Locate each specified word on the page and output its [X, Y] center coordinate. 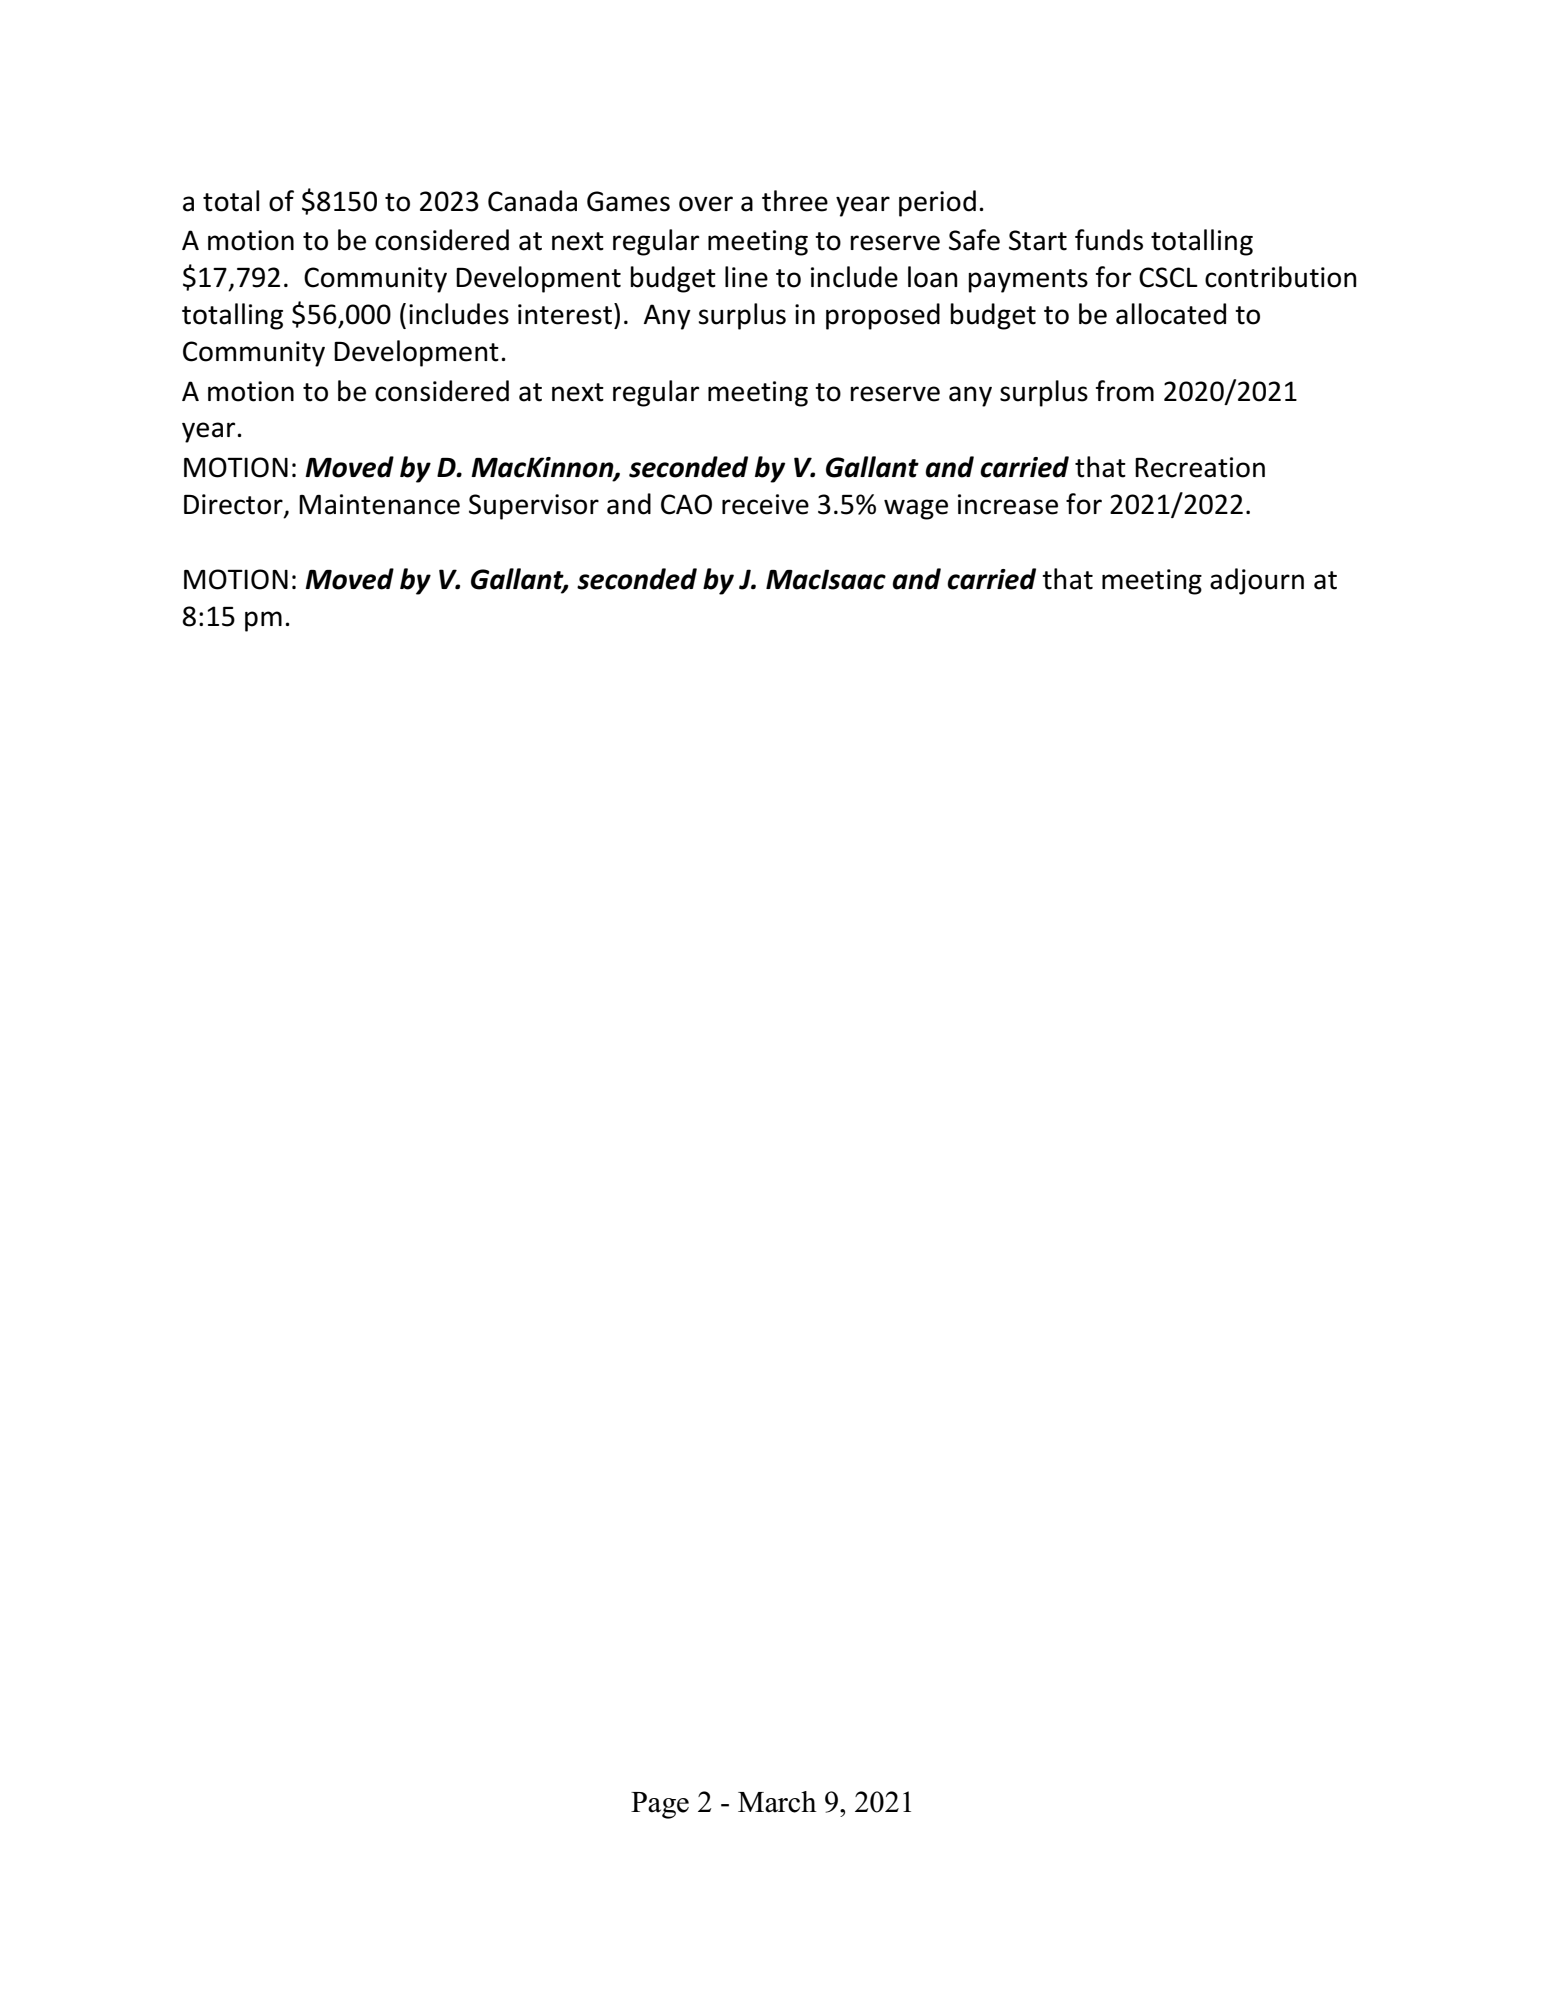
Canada [532, 201]
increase [1008, 504]
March [777, 1802]
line [746, 277]
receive [765, 504]
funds [1109, 240]
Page [660, 1805]
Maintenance [379, 504]
